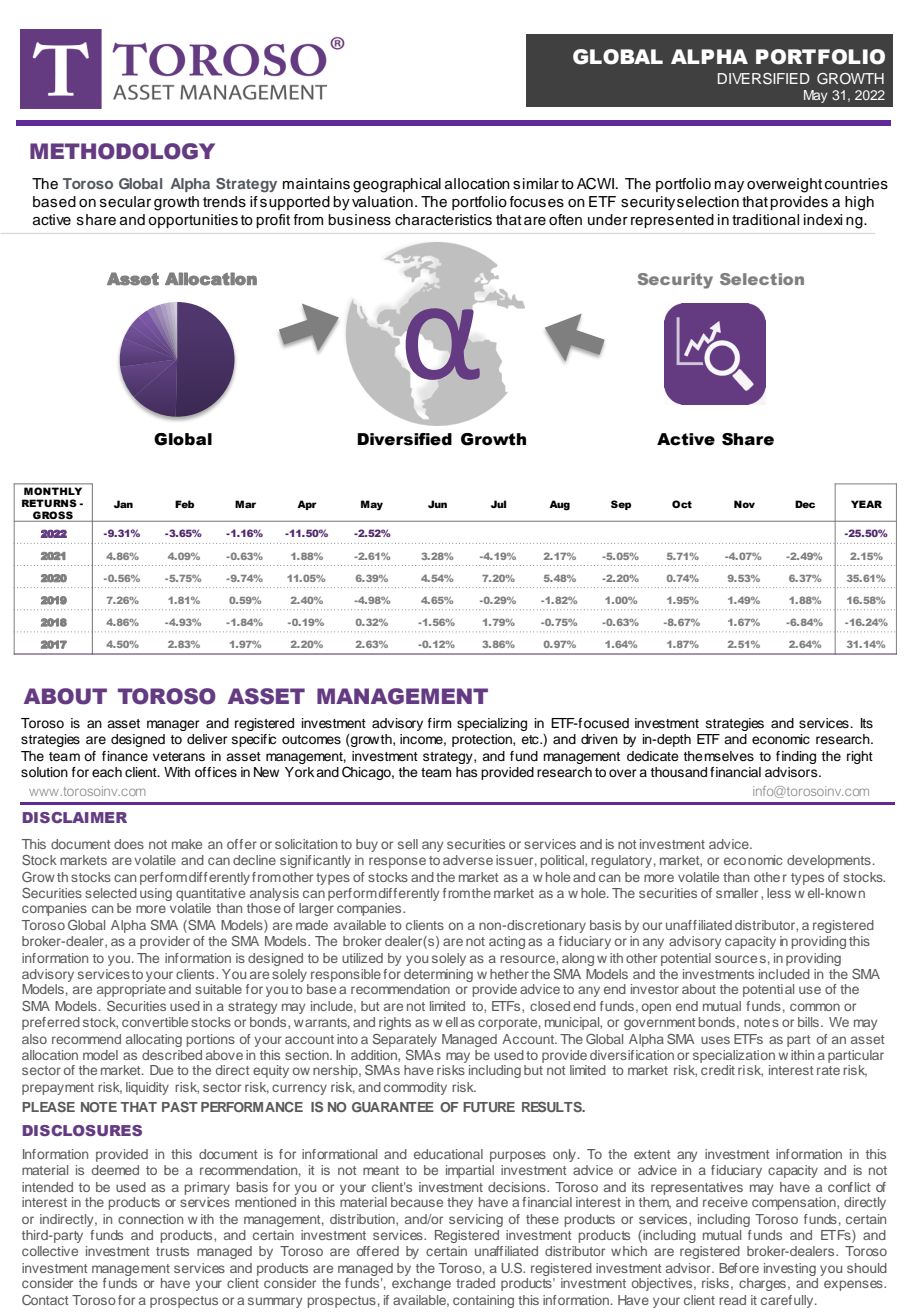 The width and height of the screenshot is (911, 1316). What do you see at coordinates (125, 202) in the screenshot?
I see `secular` at bounding box center [125, 202].
